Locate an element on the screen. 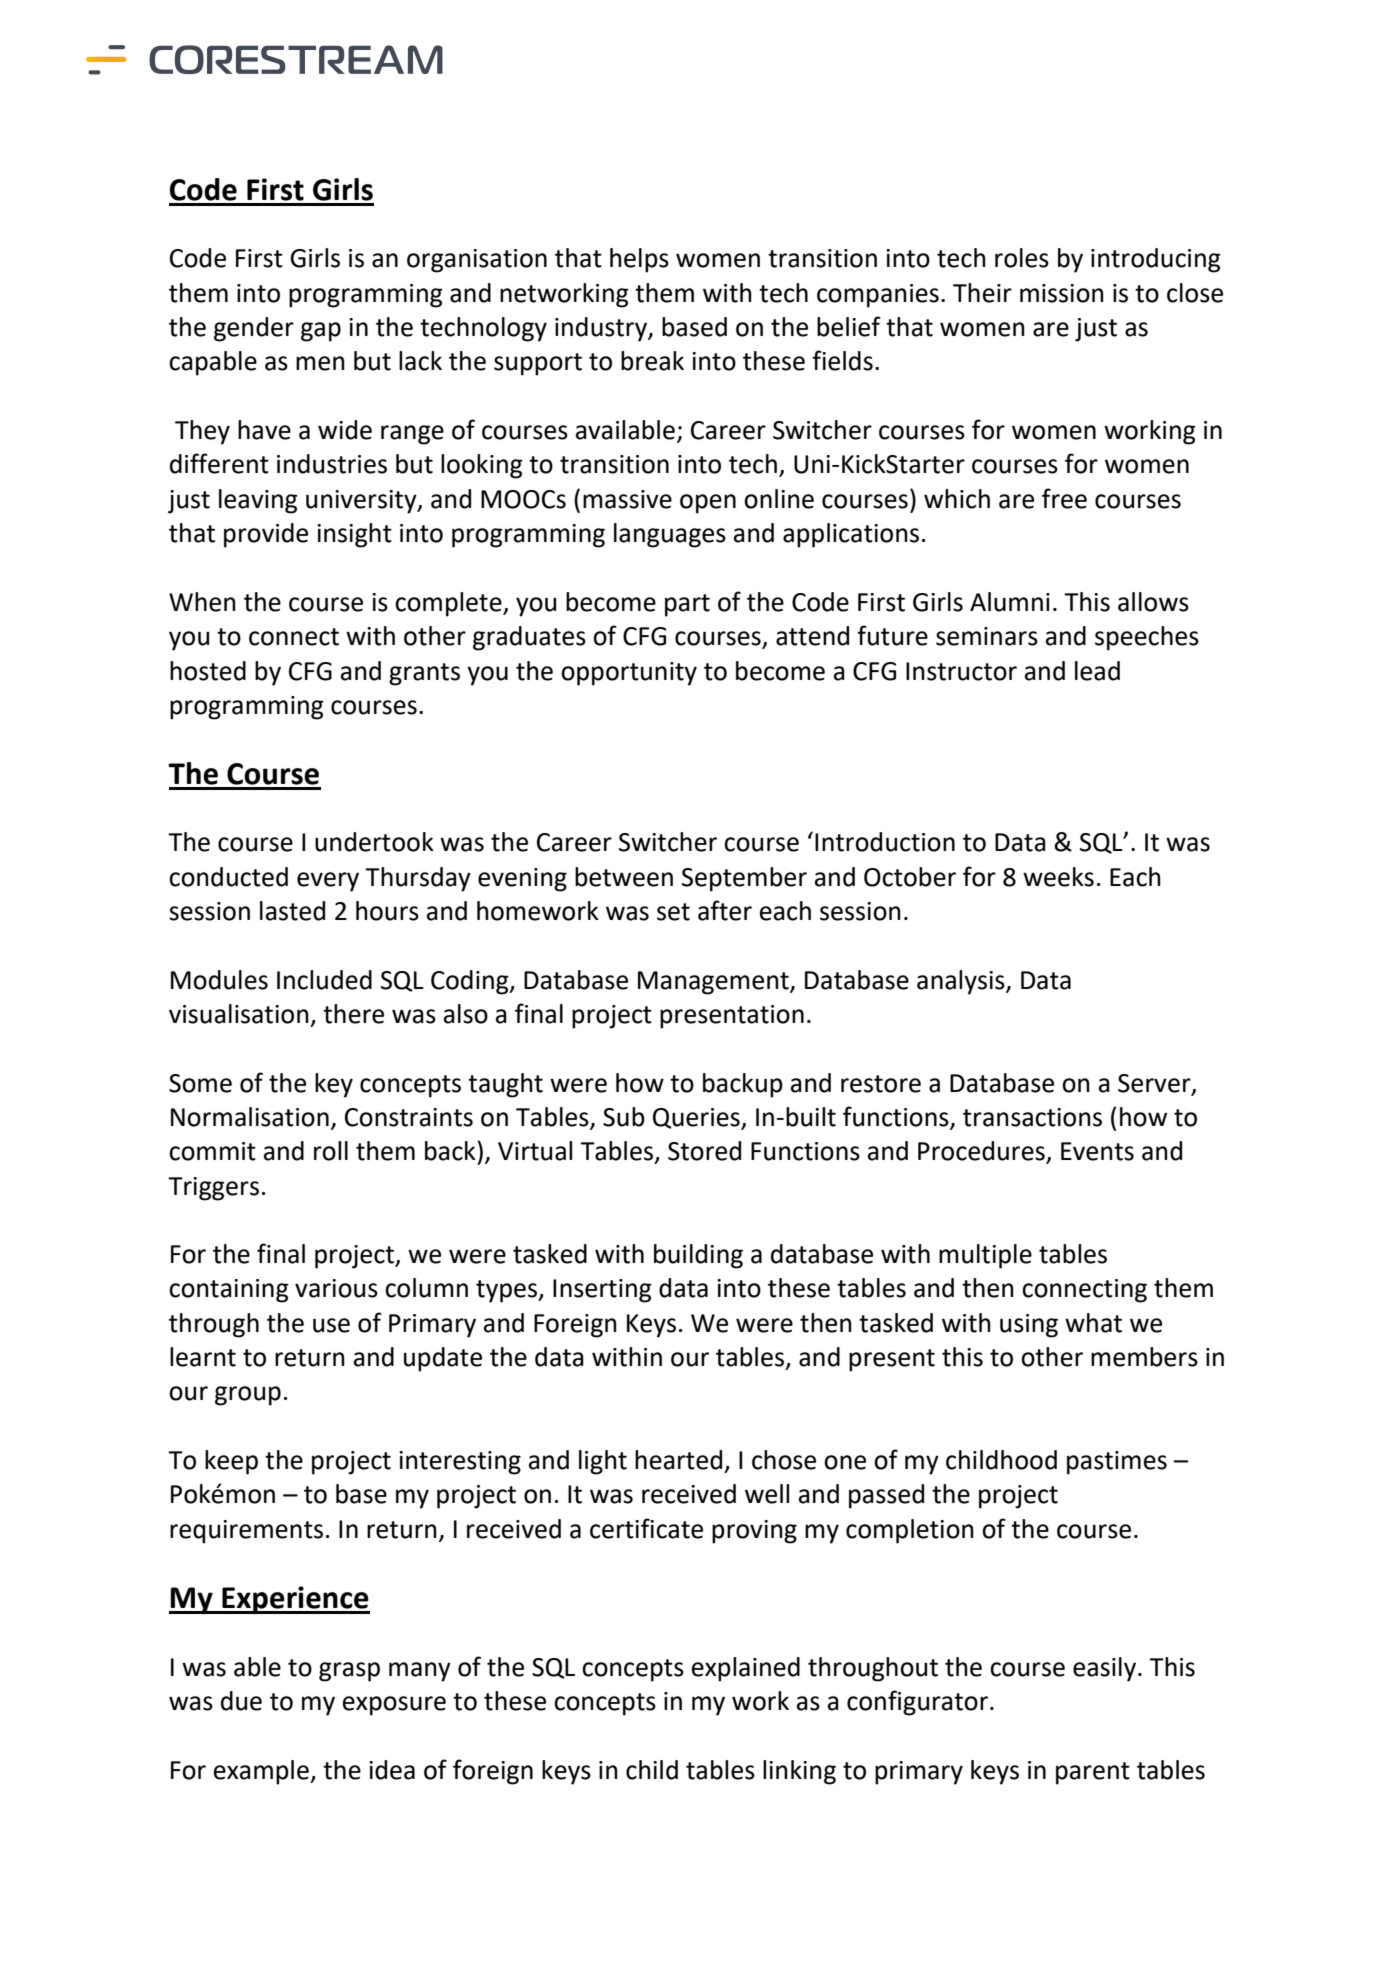 Image resolution: width=1395 pixels, height=1974 pixels. grasp is located at coordinates (349, 1672).
